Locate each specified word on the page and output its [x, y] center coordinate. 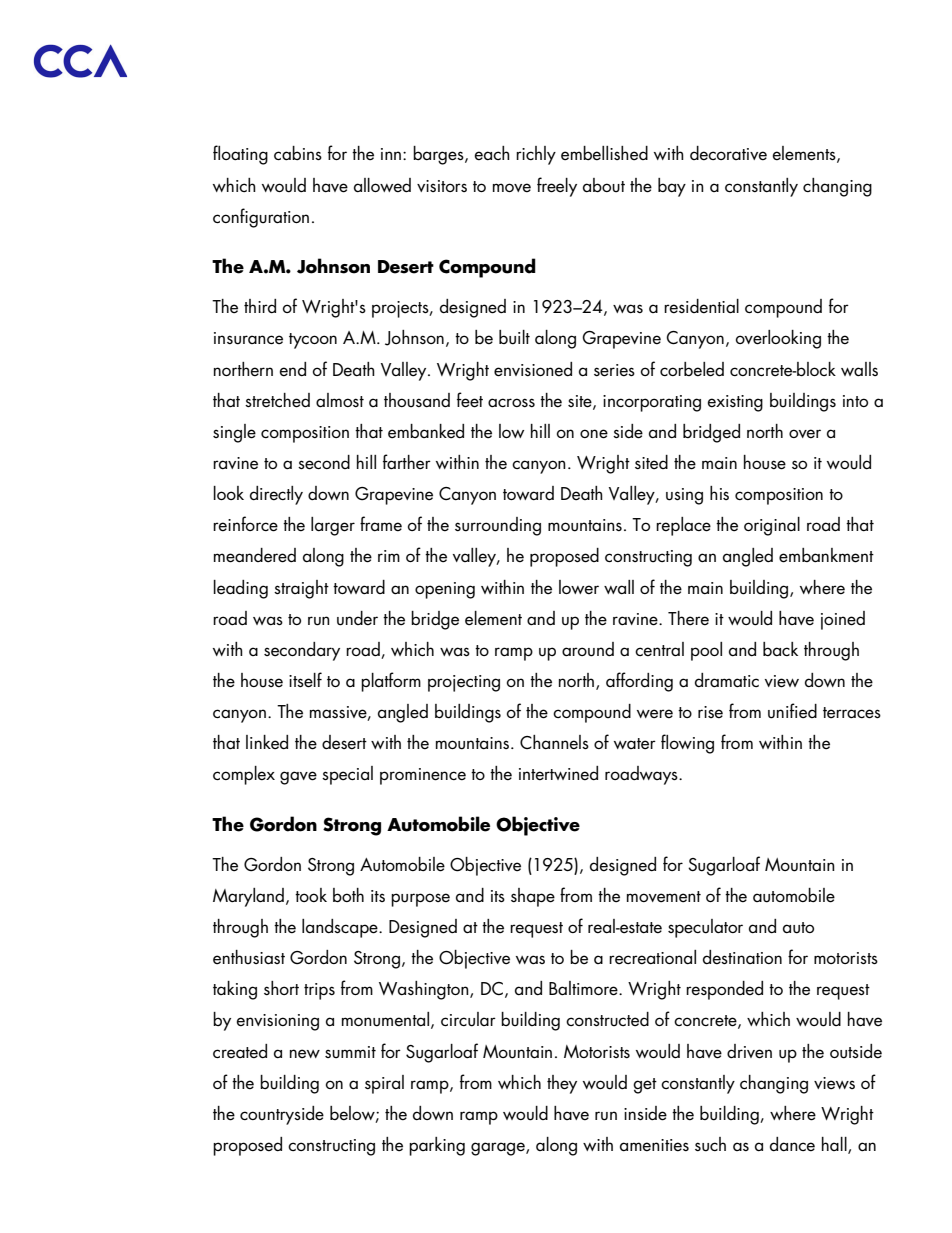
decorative [728, 153]
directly [276, 495]
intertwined [558, 773]
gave [298, 778]
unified [792, 711]
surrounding [498, 526]
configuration [261, 218]
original [772, 526]
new [305, 1054]
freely [557, 187]
